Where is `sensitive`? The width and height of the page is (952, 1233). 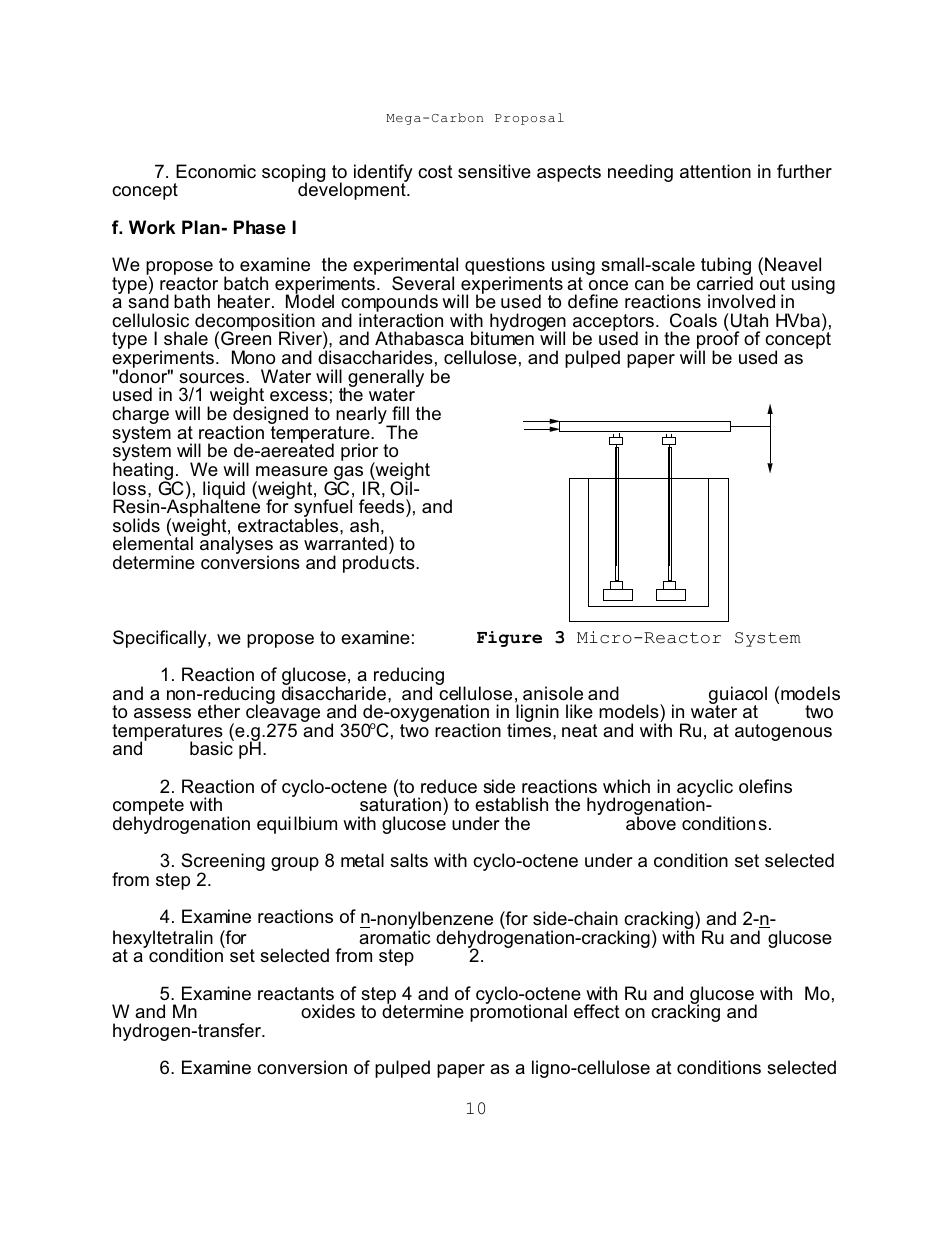
sensitive is located at coordinates (494, 171).
